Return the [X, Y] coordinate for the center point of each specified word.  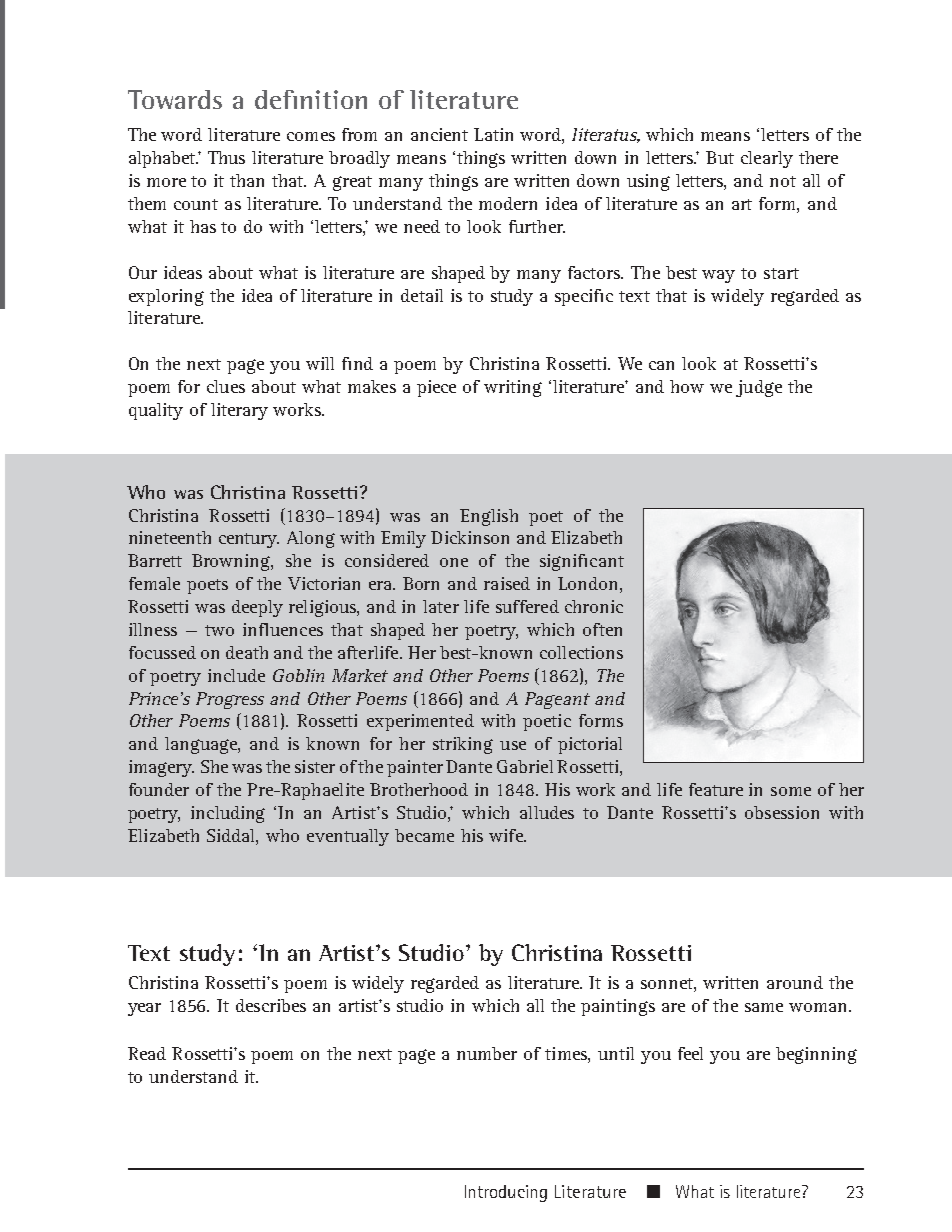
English [489, 517]
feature [716, 789]
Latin [493, 134]
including [228, 814]
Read [147, 1053]
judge [759, 388]
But [720, 157]
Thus [226, 157]
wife [507, 835]
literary [239, 411]
